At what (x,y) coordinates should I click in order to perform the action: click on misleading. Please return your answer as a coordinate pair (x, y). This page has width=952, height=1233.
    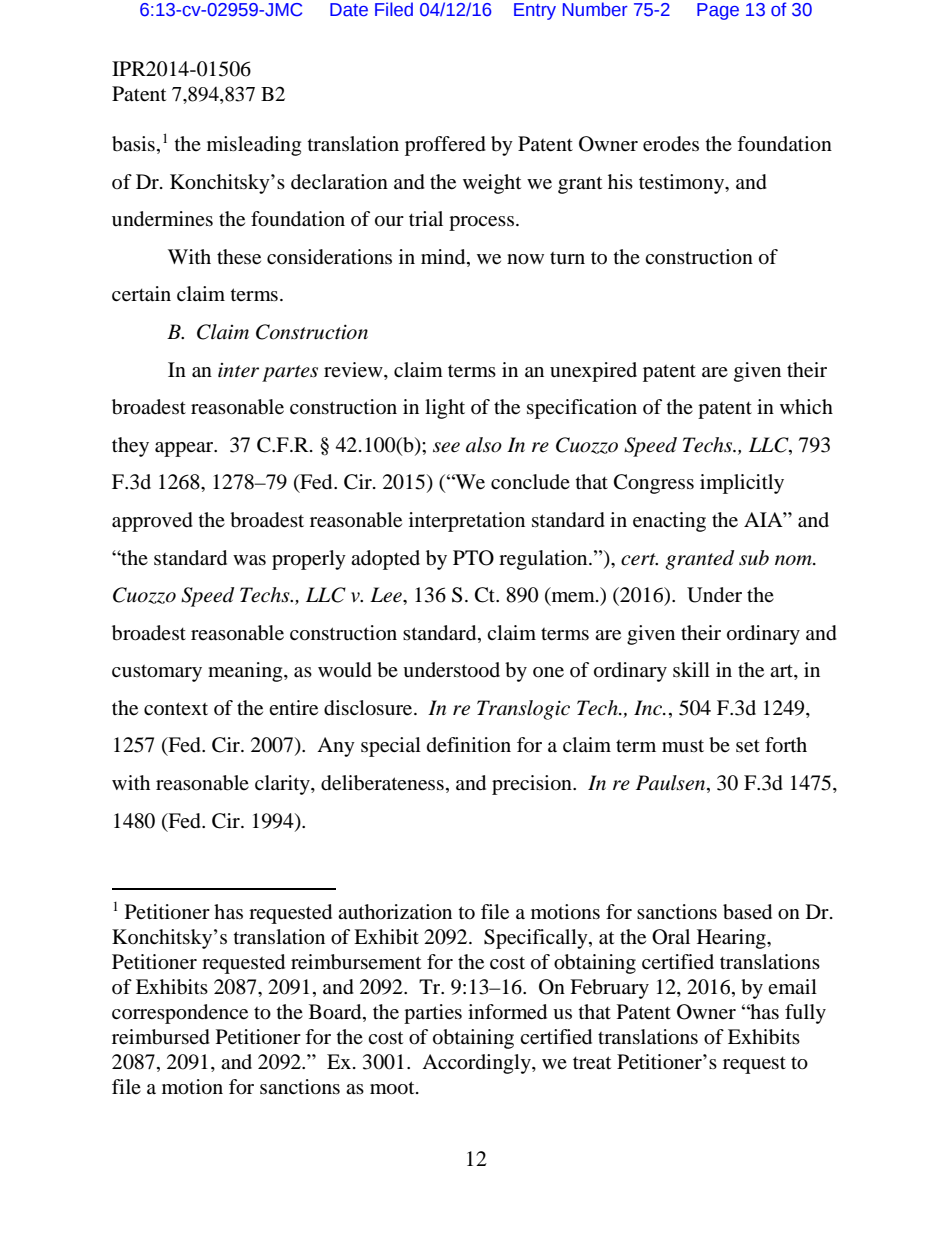
    Looking at the image, I should click on (254, 146).
